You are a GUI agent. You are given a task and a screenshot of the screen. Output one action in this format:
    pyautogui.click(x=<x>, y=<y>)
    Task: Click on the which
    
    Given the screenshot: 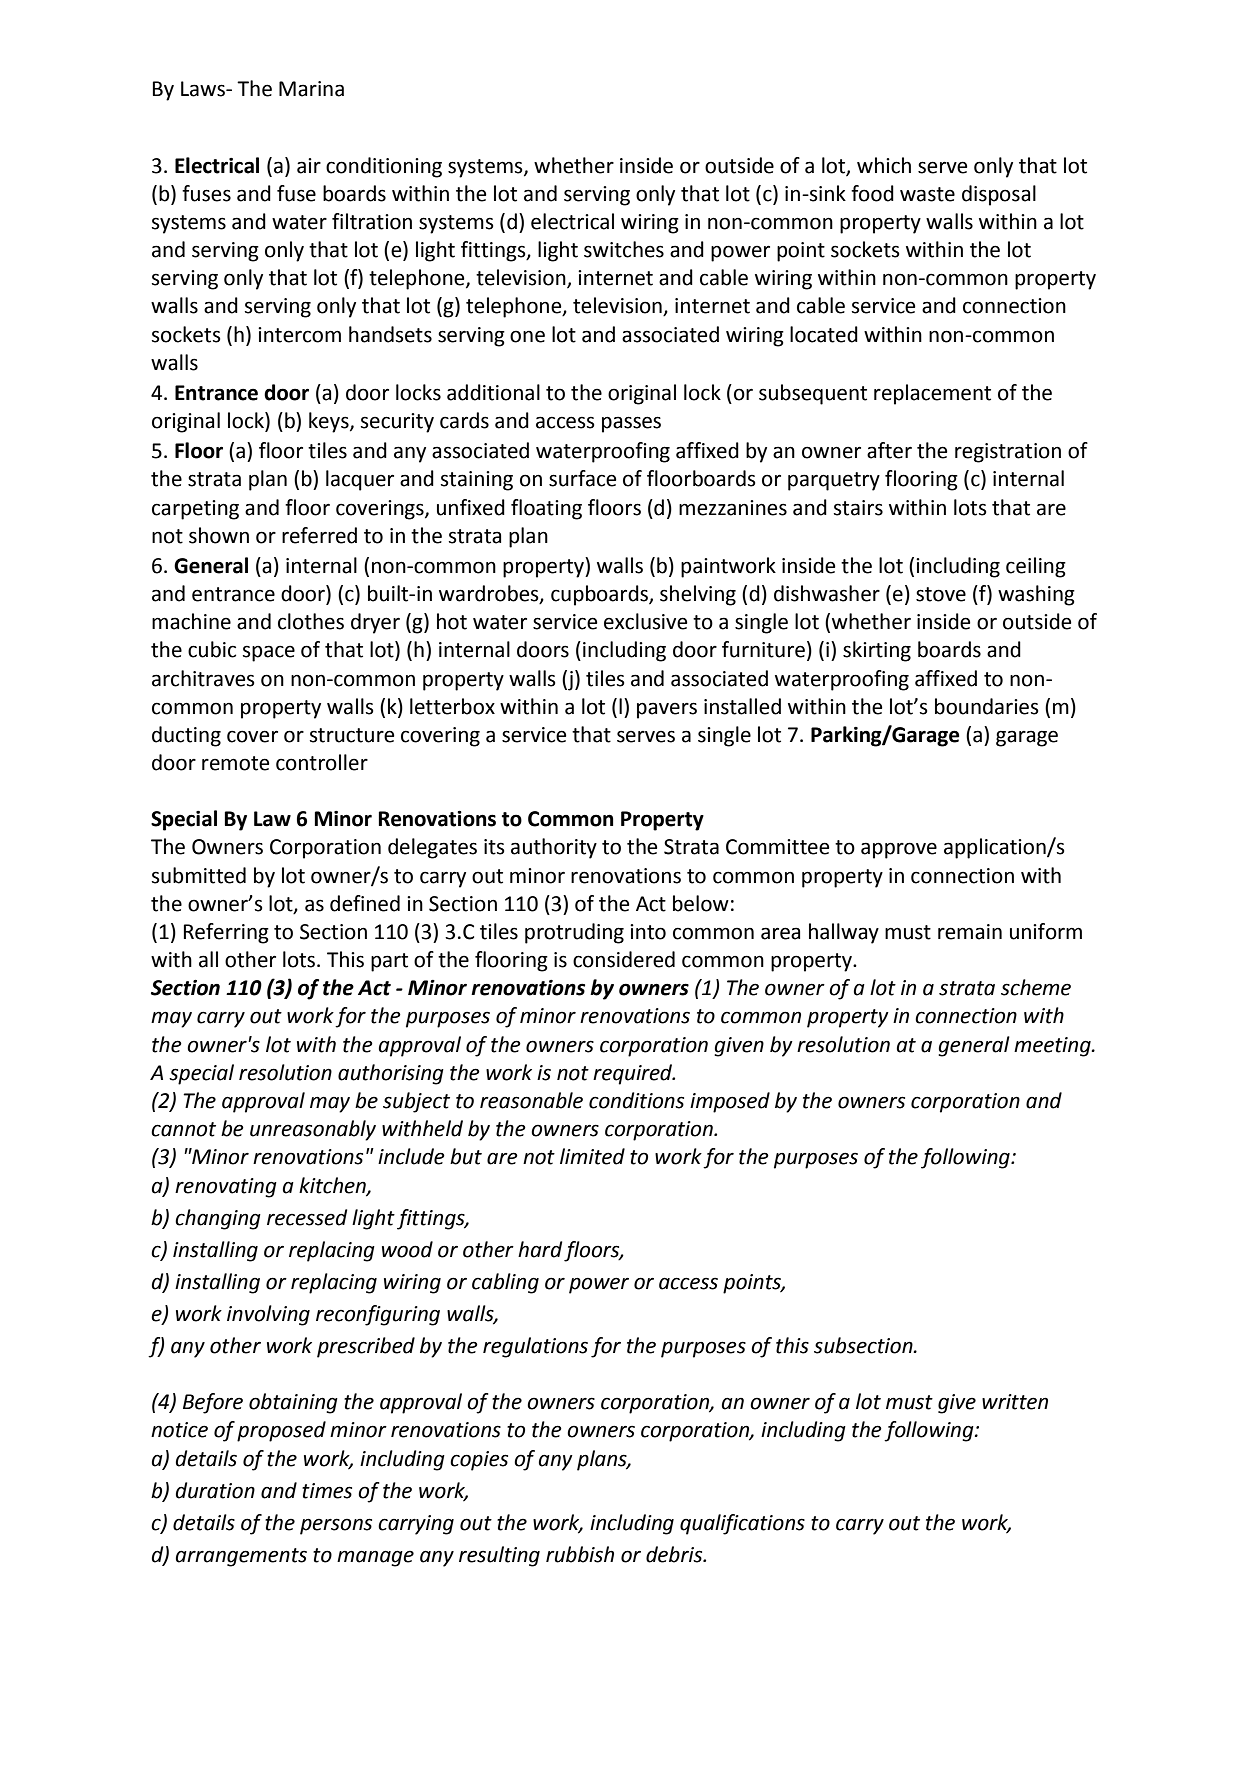 What is the action you would take?
    pyautogui.click(x=884, y=165)
